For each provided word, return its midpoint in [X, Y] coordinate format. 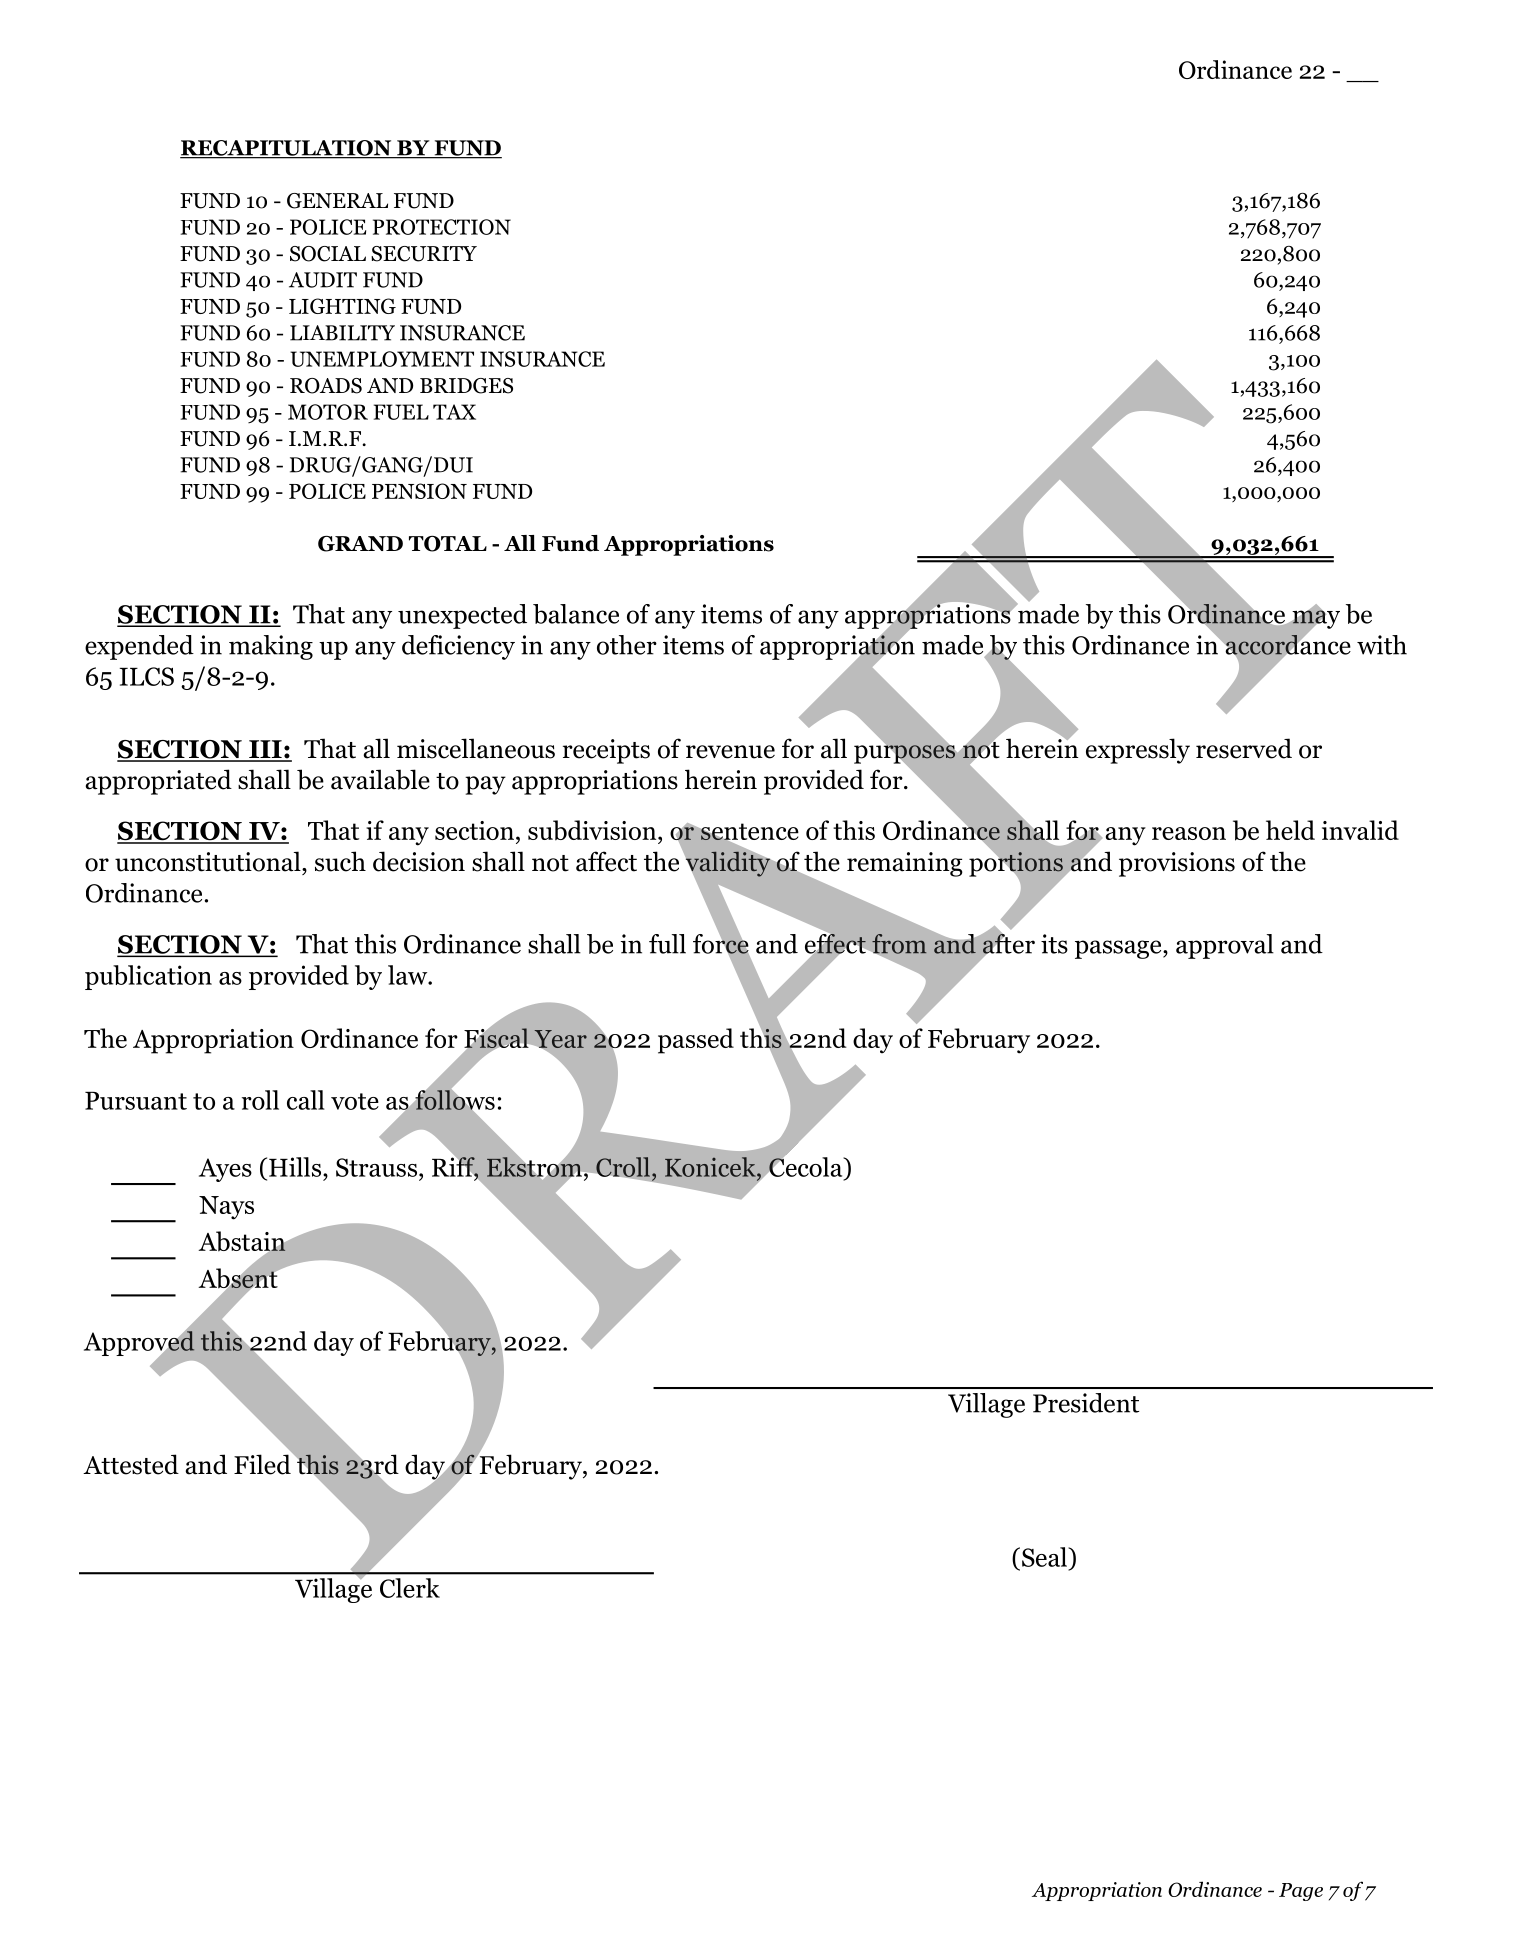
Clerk [410, 1588]
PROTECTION [442, 227]
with [1382, 645]
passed [696, 1041]
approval [1225, 946]
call [306, 1100]
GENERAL [337, 201]
